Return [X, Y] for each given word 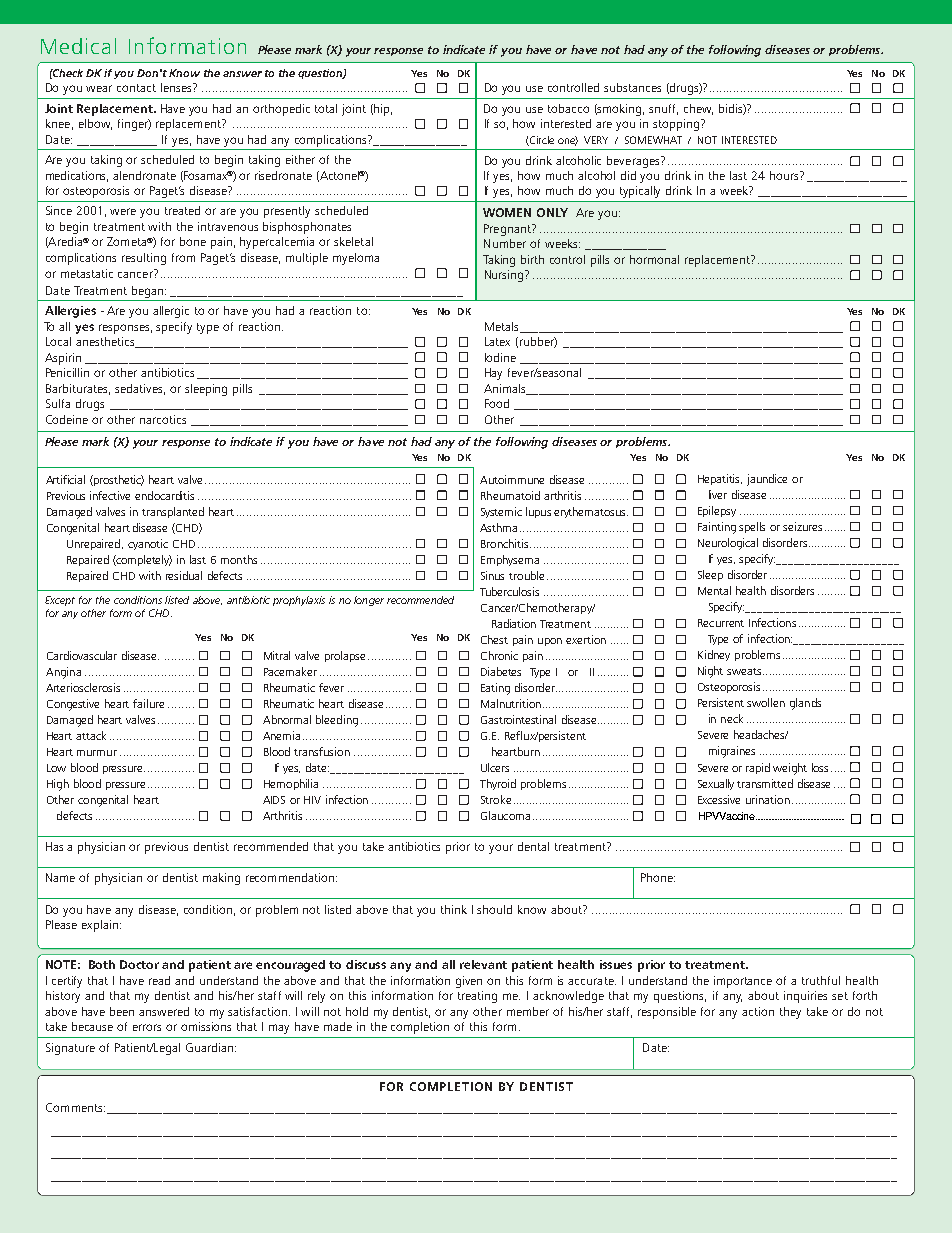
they [790, 1013]
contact [136, 88]
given [469, 982]
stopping [677, 125]
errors [147, 1027]
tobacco [568, 108]
